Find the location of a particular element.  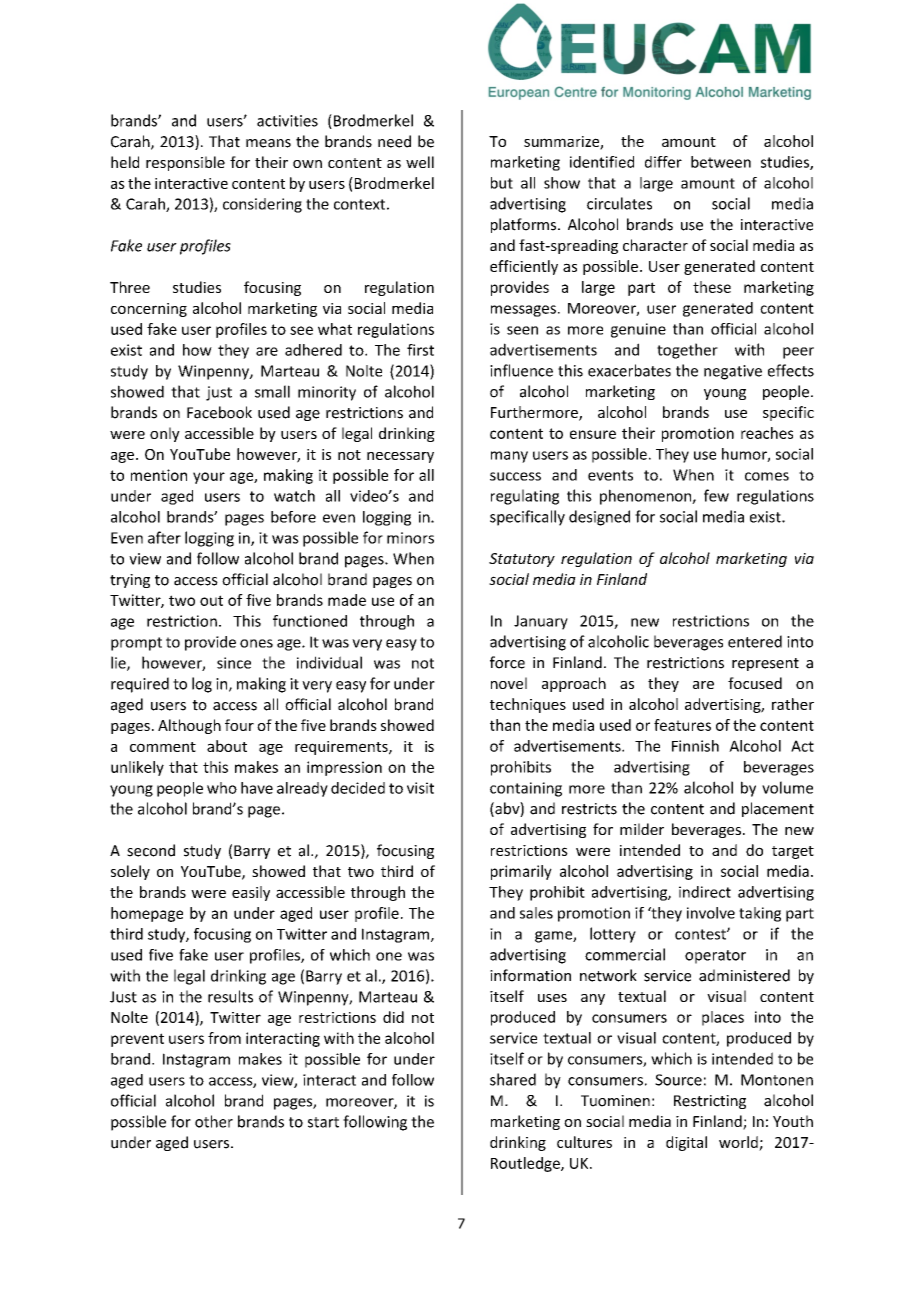

between is located at coordinates (721, 162).
